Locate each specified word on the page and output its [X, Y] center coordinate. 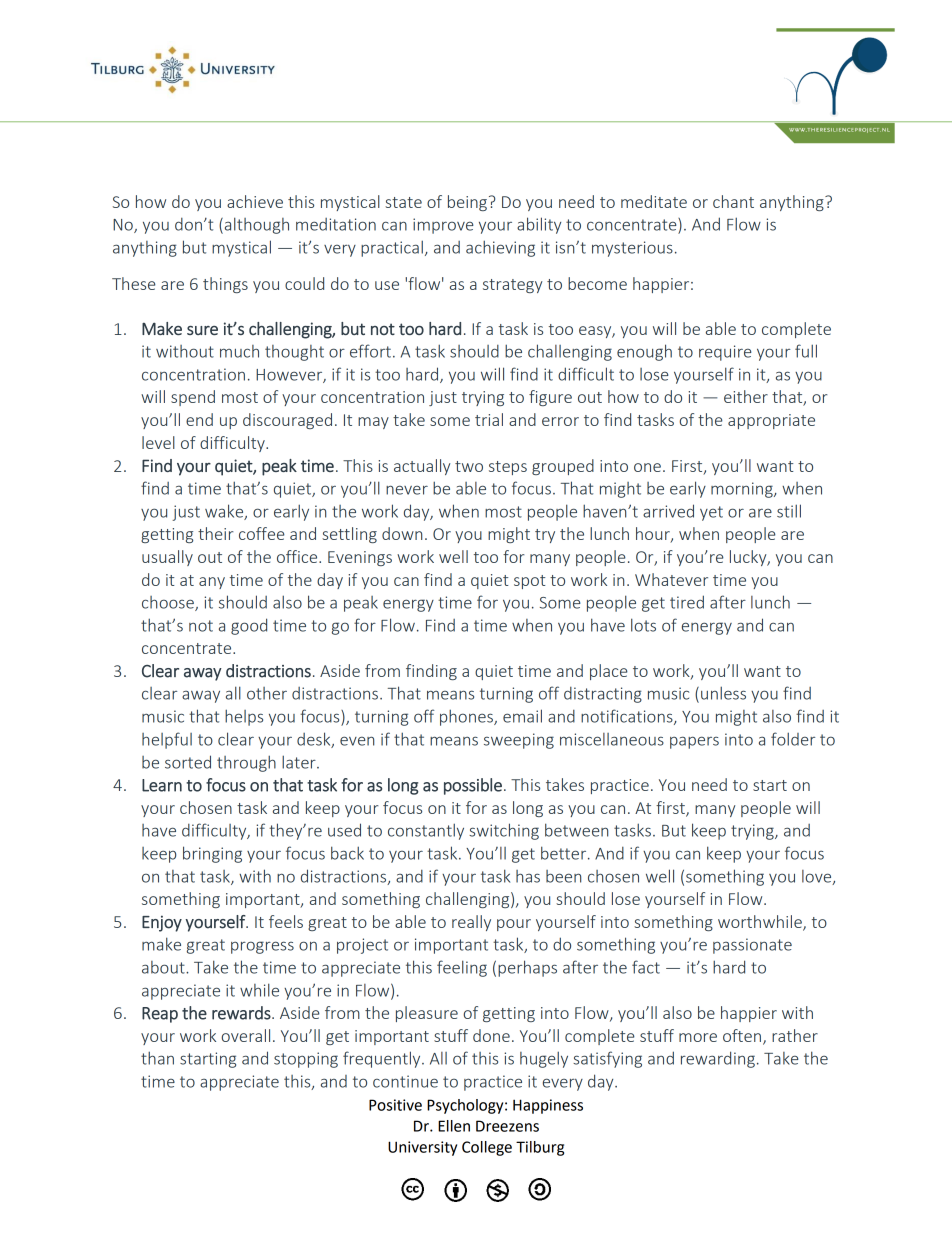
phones [467, 717]
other [267, 693]
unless [723, 693]
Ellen [454, 1126]
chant [733, 201]
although [255, 225]
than [157, 1058]
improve [443, 226]
